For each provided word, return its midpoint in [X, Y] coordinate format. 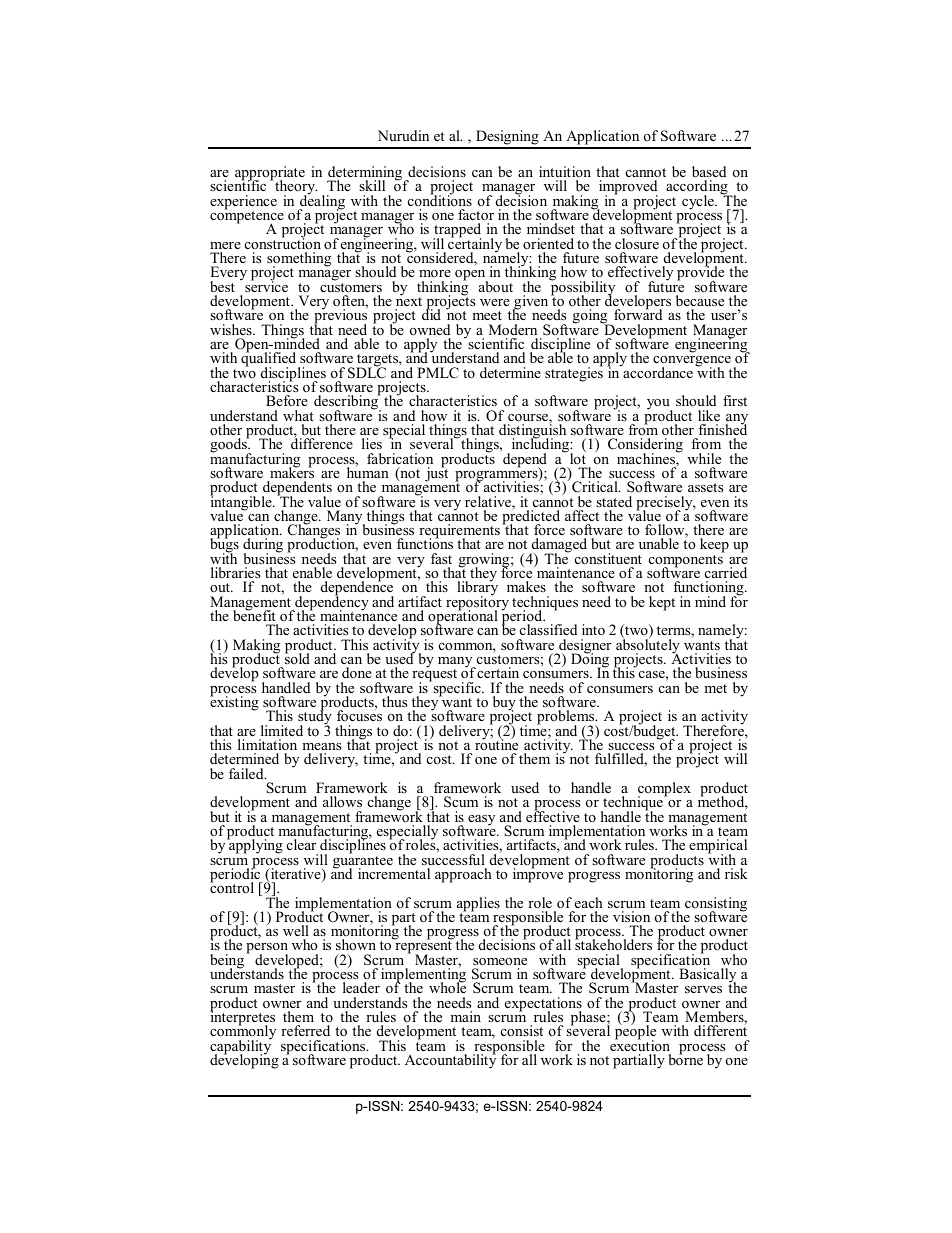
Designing [507, 139]
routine [496, 743]
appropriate [270, 174]
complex [664, 790]
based [709, 171]
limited [282, 730]
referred [305, 1030]
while [704, 458]
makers [292, 471]
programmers [497, 477]
